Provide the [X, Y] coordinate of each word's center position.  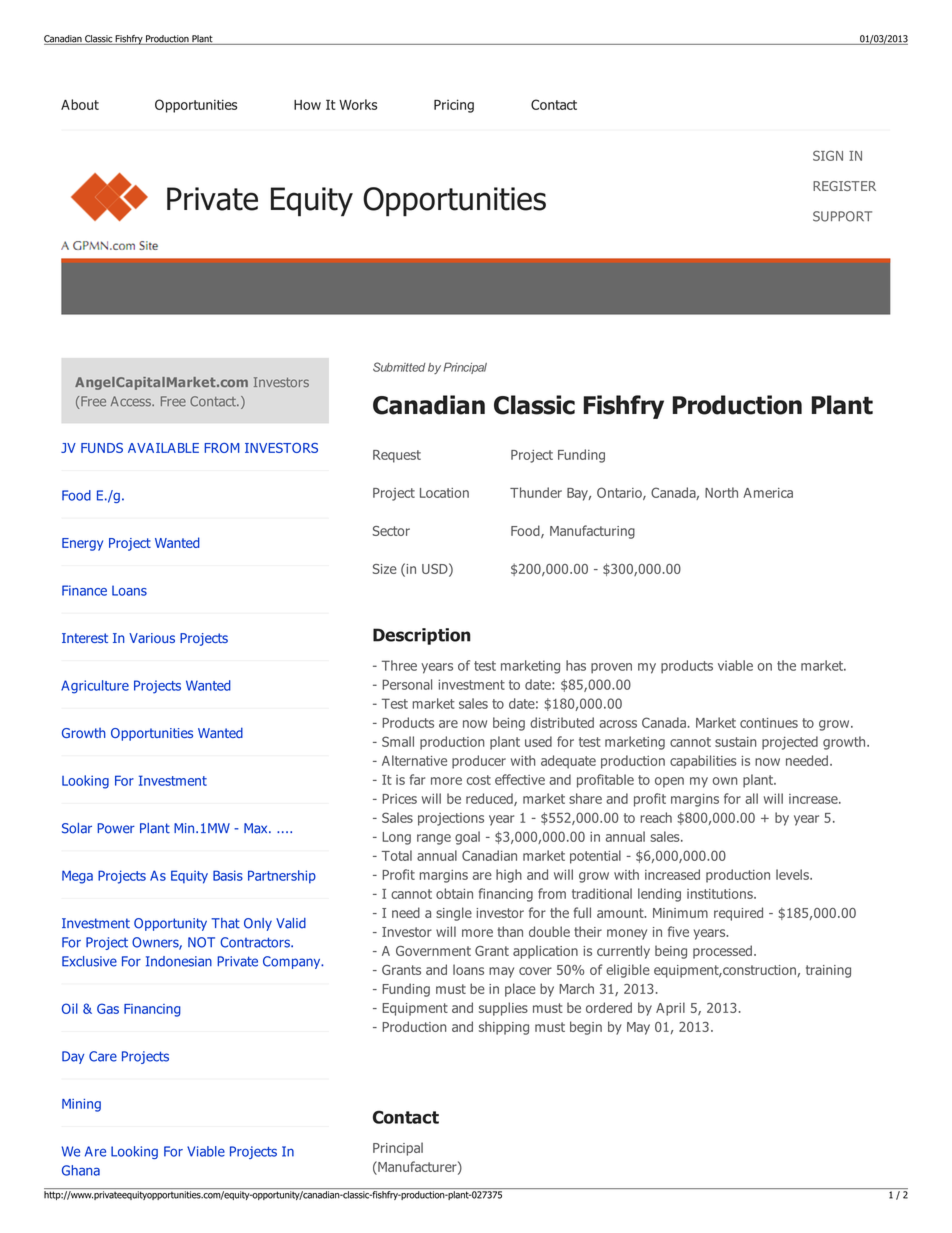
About [80, 104]
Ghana [81, 1170]
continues [769, 723]
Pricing [454, 106]
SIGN [828, 155]
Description [422, 636]
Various [152, 638]
